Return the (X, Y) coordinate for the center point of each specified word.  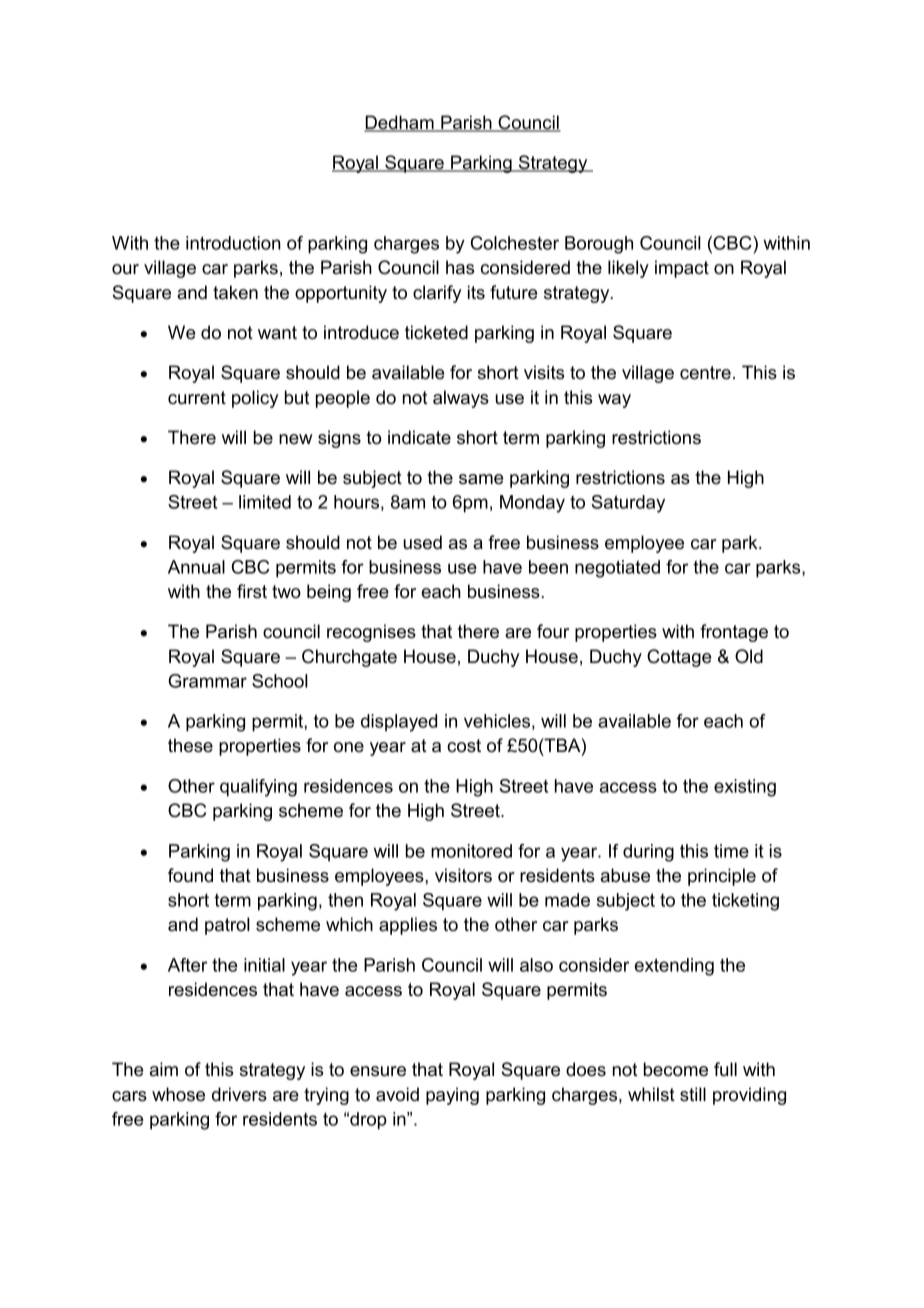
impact (682, 269)
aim (164, 1069)
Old (749, 656)
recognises (371, 633)
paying (452, 1096)
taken (235, 292)
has (460, 267)
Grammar (207, 681)
